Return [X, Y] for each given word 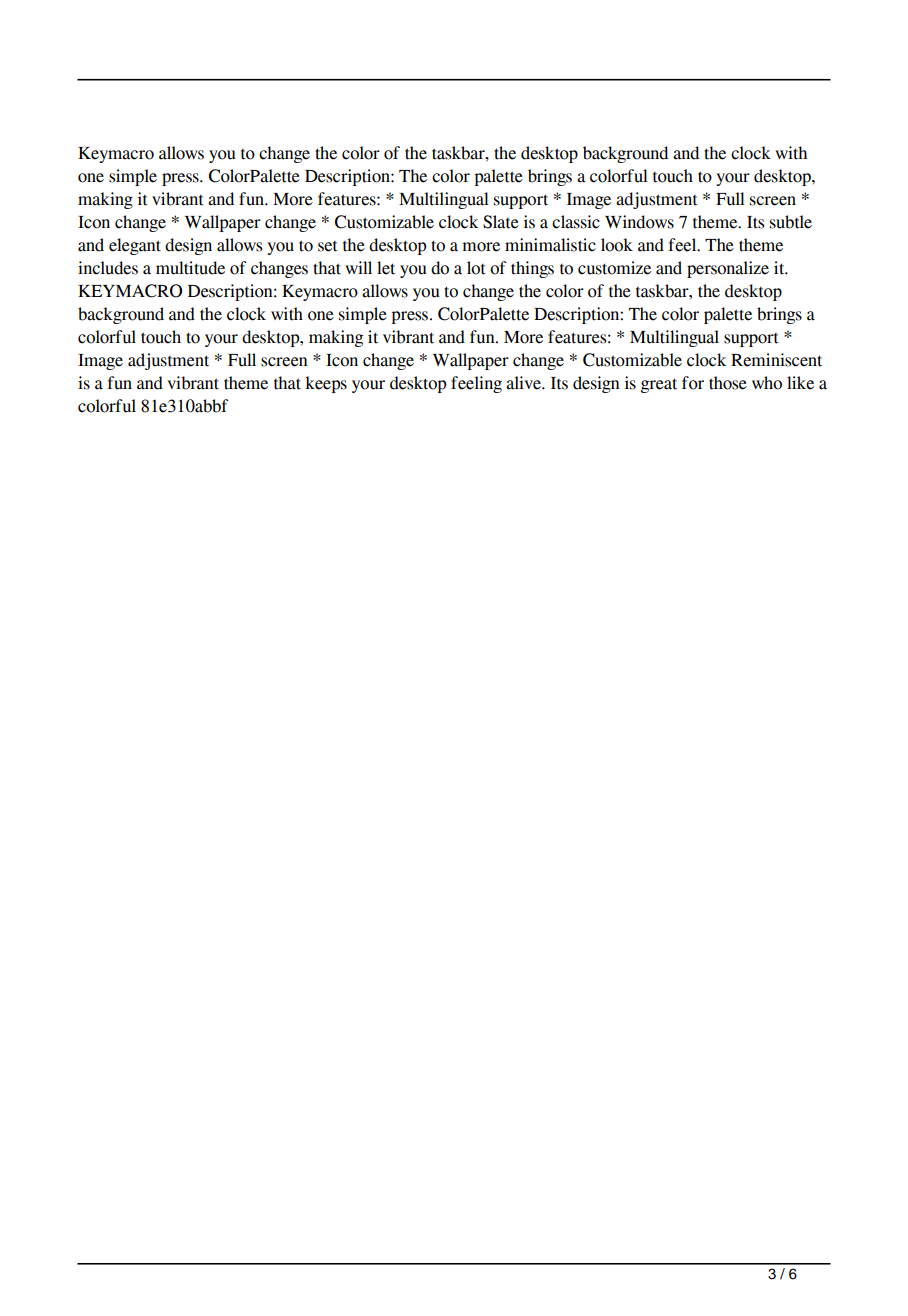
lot [476, 268]
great [659, 385]
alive [524, 383]
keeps [326, 384]
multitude [190, 268]
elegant [135, 246]
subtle [791, 222]
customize [614, 268]
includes [108, 268]
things [532, 269]
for [693, 383]
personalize [728, 269]
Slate [501, 222]
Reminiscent [776, 360]
